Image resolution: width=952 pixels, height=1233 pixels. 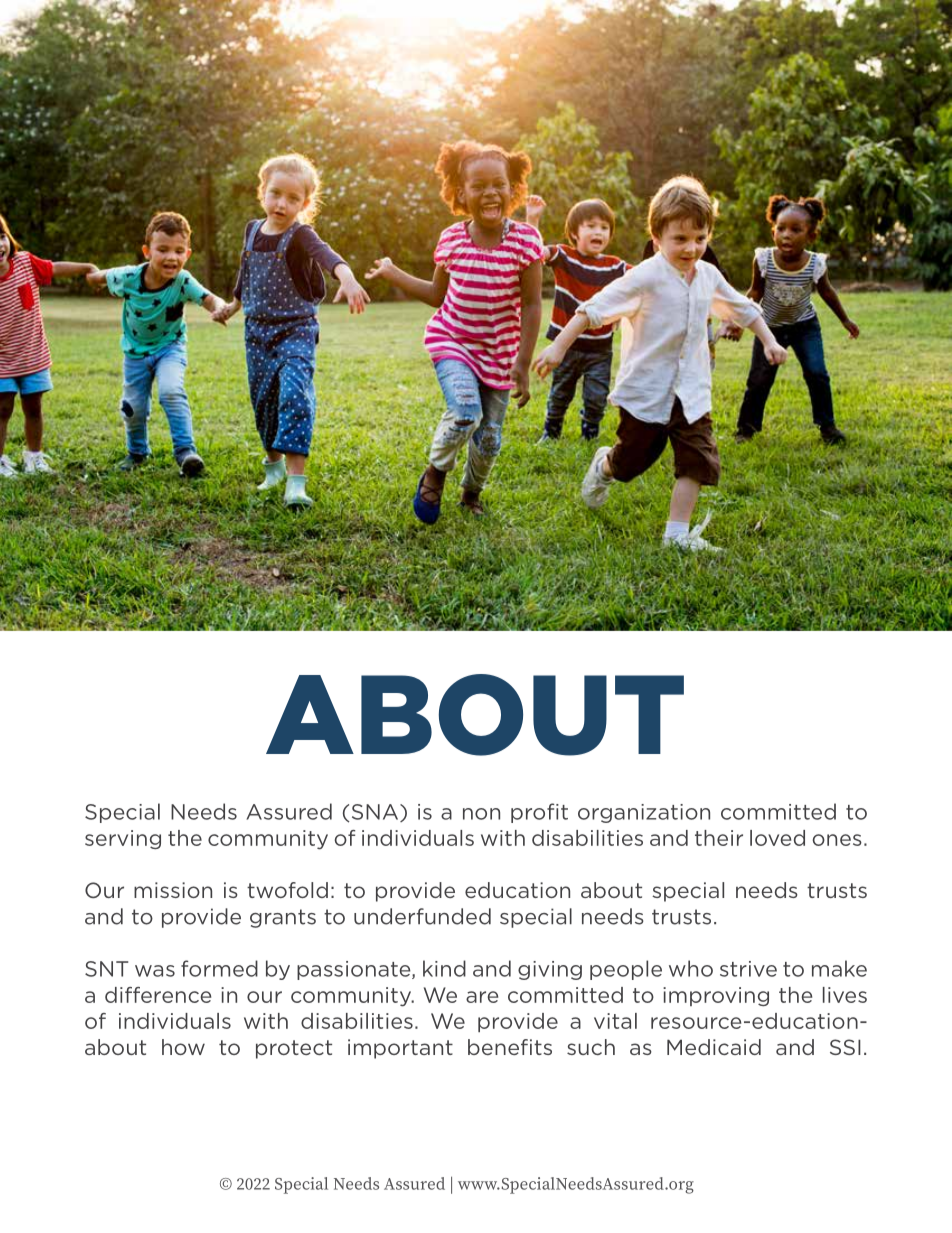 I want to click on difference, so click(x=158, y=995).
